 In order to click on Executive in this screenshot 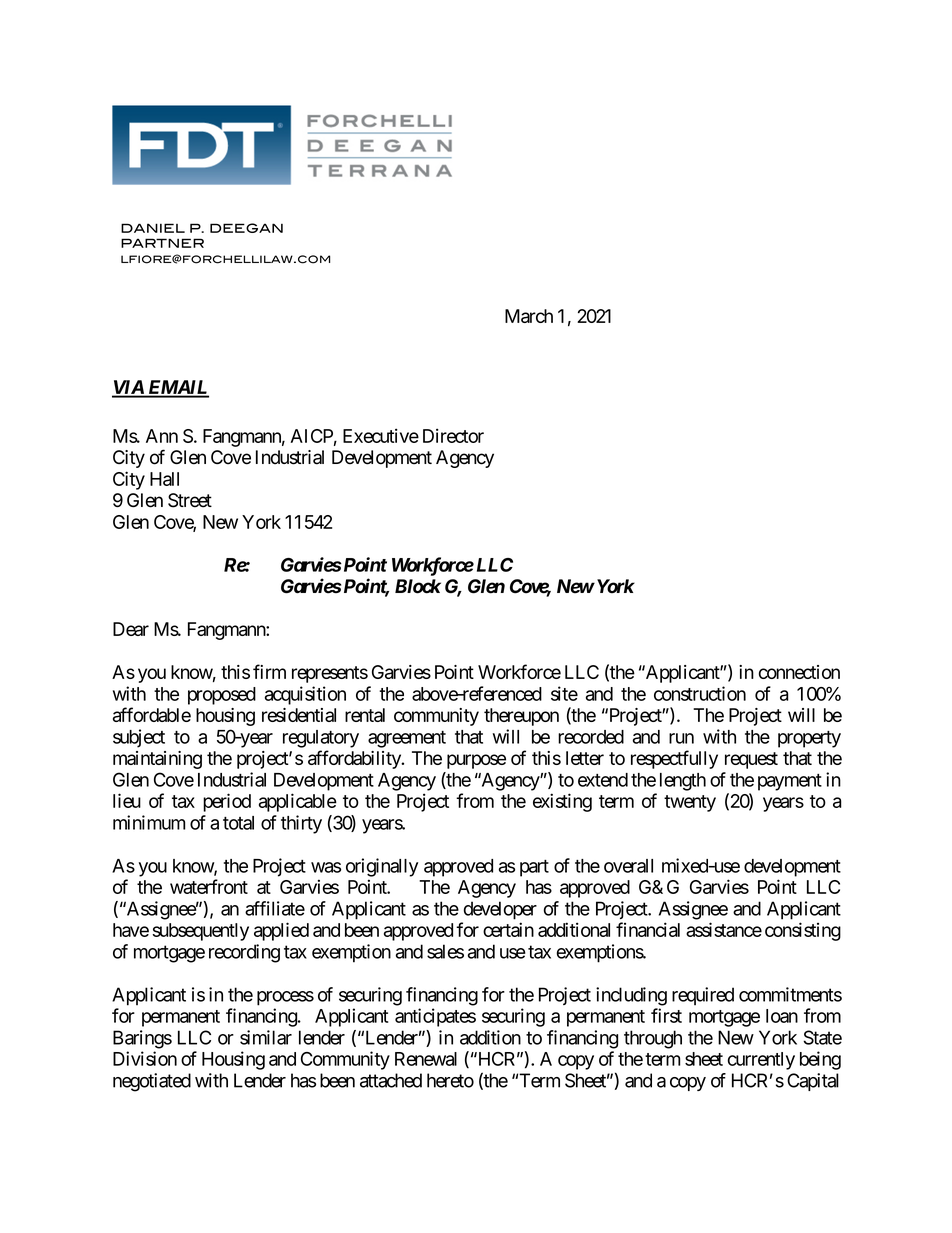, I will do `click(381, 435)`.
